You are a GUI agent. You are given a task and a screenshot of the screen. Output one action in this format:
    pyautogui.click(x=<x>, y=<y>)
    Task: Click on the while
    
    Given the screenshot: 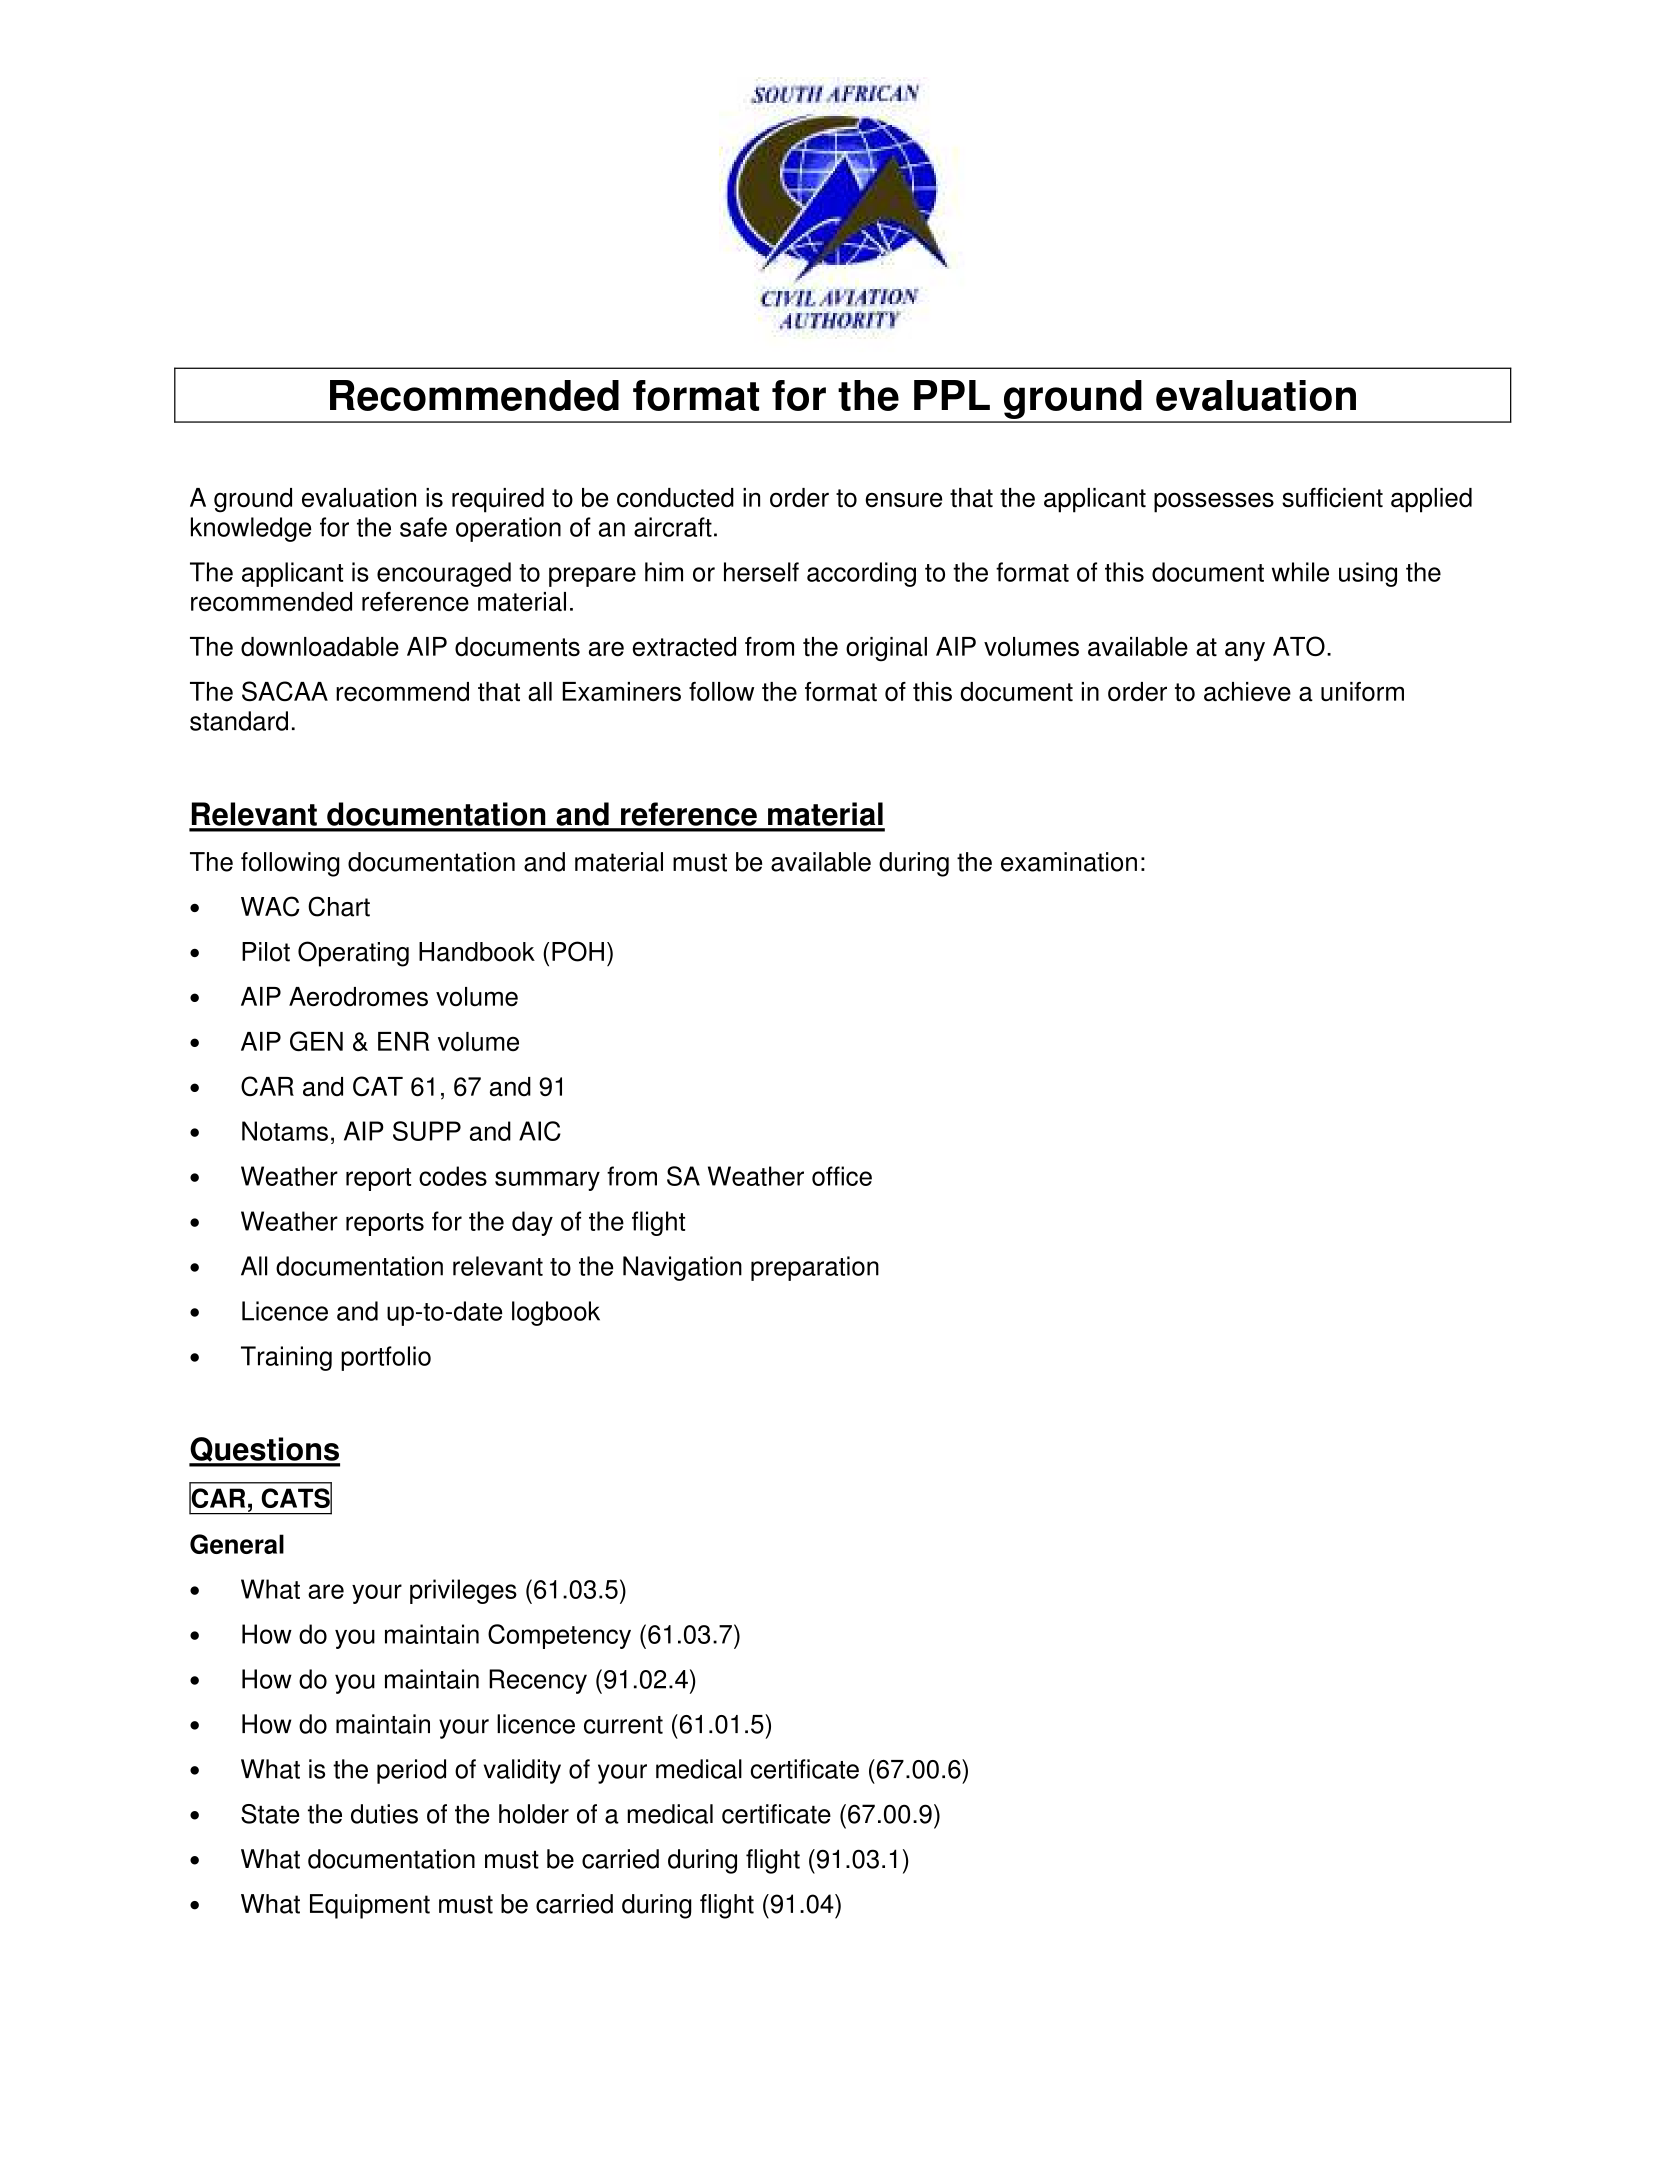 What is the action you would take?
    pyautogui.click(x=1300, y=572)
